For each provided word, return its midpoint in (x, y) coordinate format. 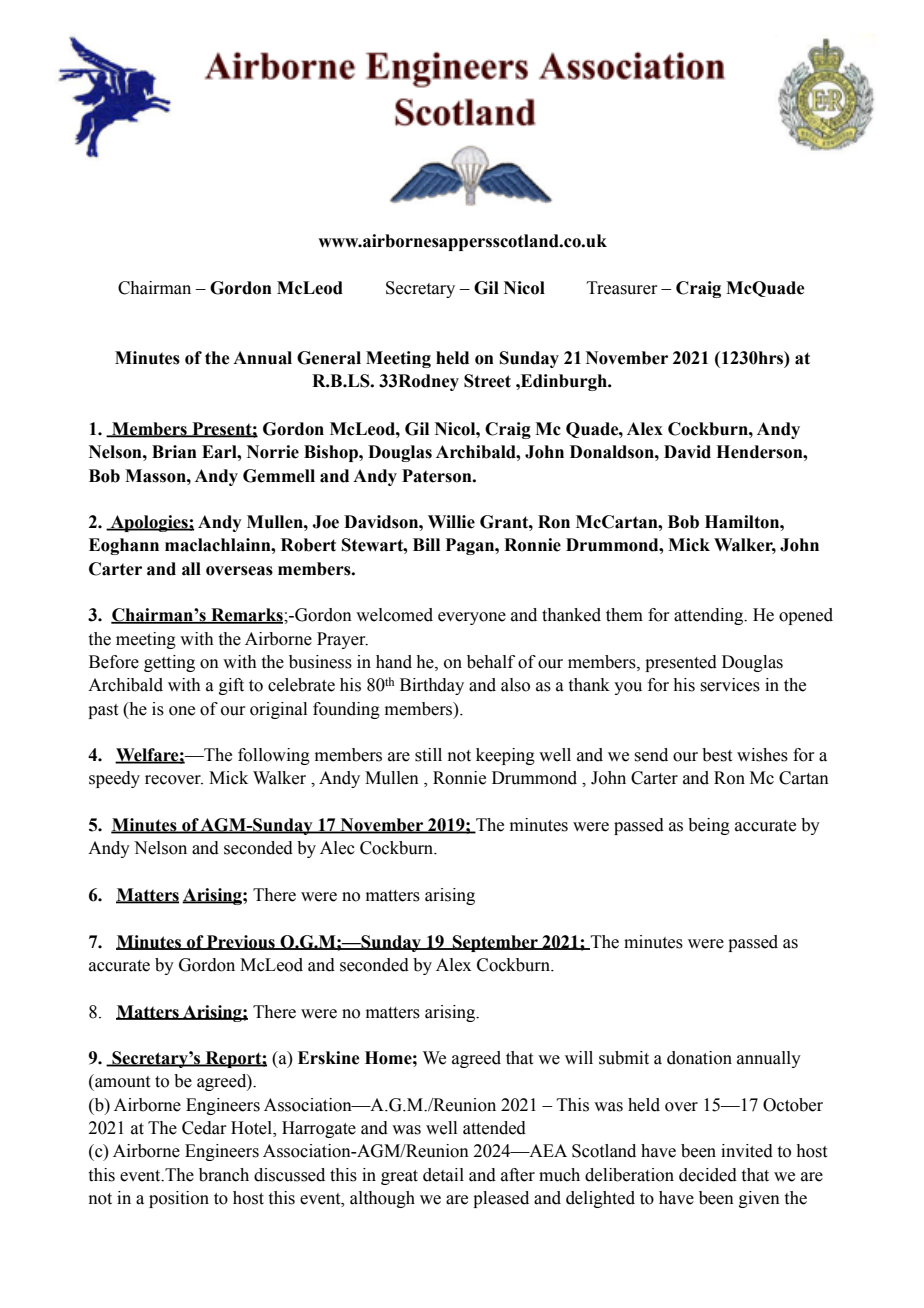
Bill (426, 544)
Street (487, 381)
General (329, 358)
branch (224, 1175)
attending (710, 616)
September (495, 943)
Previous (241, 942)
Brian (174, 452)
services (730, 685)
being (709, 826)
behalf (491, 662)
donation (699, 1058)
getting (169, 663)
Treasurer (622, 288)
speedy (114, 779)
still (428, 755)
